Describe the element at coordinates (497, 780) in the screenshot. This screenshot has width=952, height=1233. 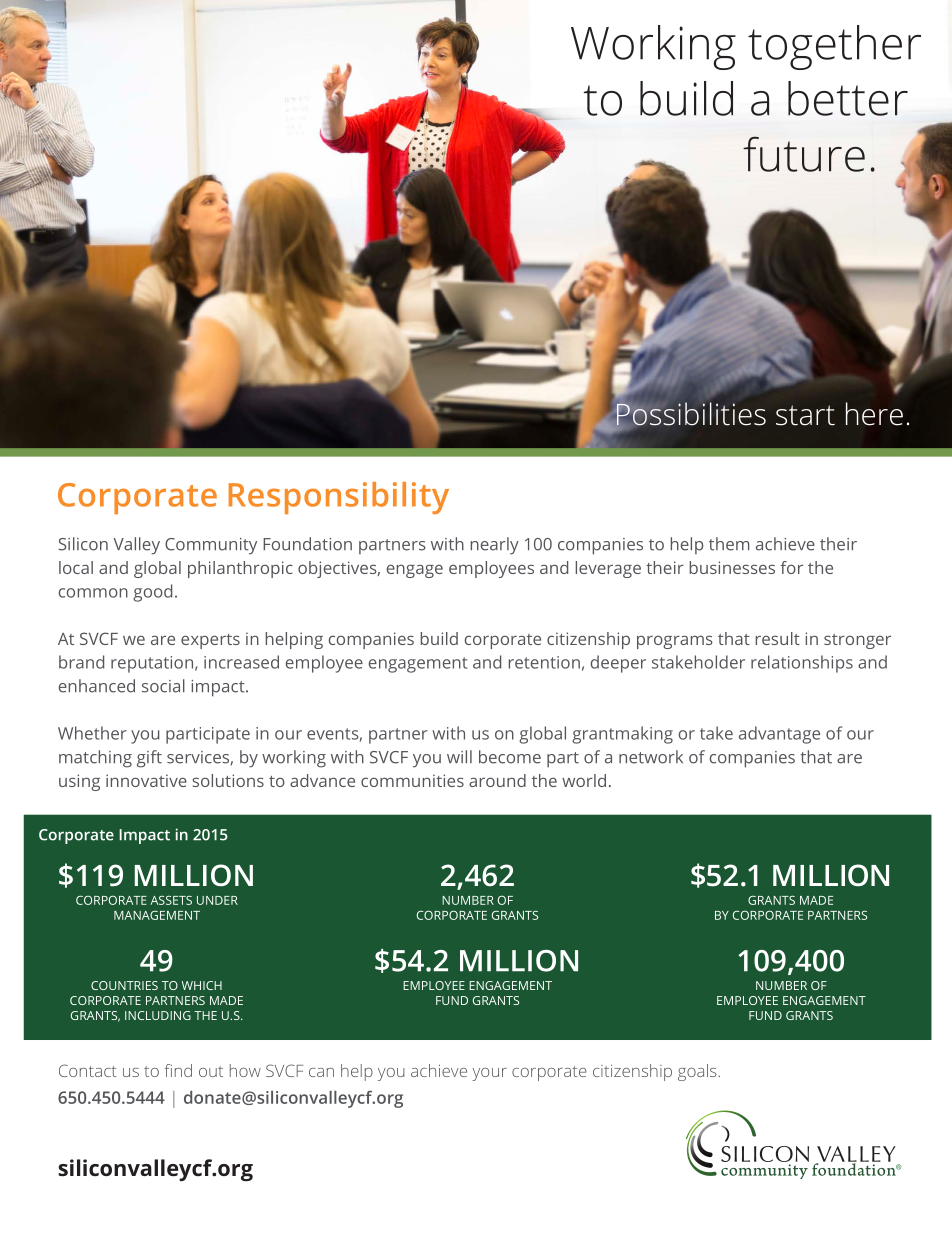
I see `around` at that location.
